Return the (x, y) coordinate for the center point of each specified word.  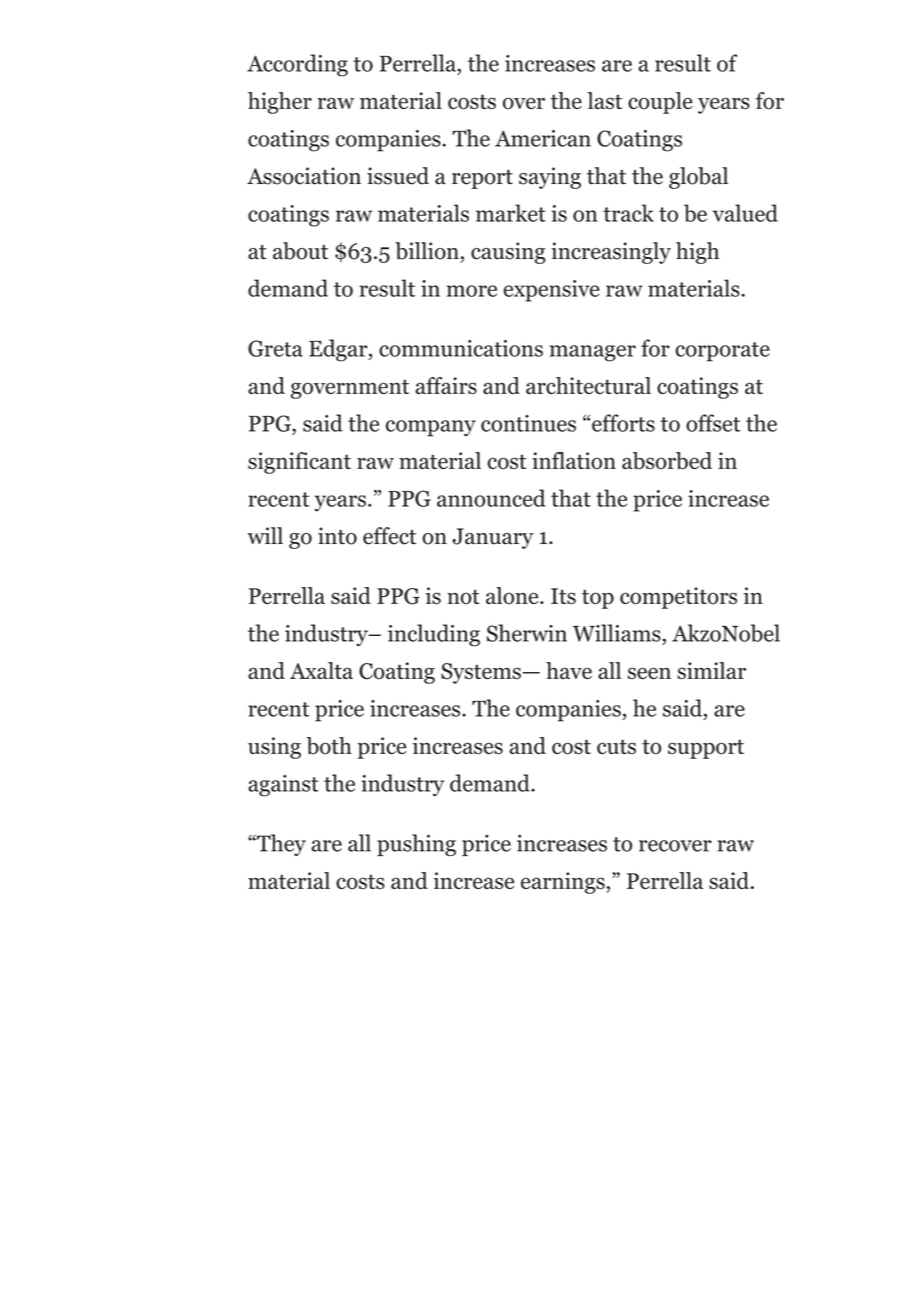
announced (491, 498)
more (472, 291)
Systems (482, 673)
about (300, 251)
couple (660, 103)
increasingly (611, 253)
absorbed (667, 461)
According (297, 65)
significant (299, 463)
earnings (564, 883)
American (543, 138)
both (329, 746)
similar (711, 671)
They (280, 845)
